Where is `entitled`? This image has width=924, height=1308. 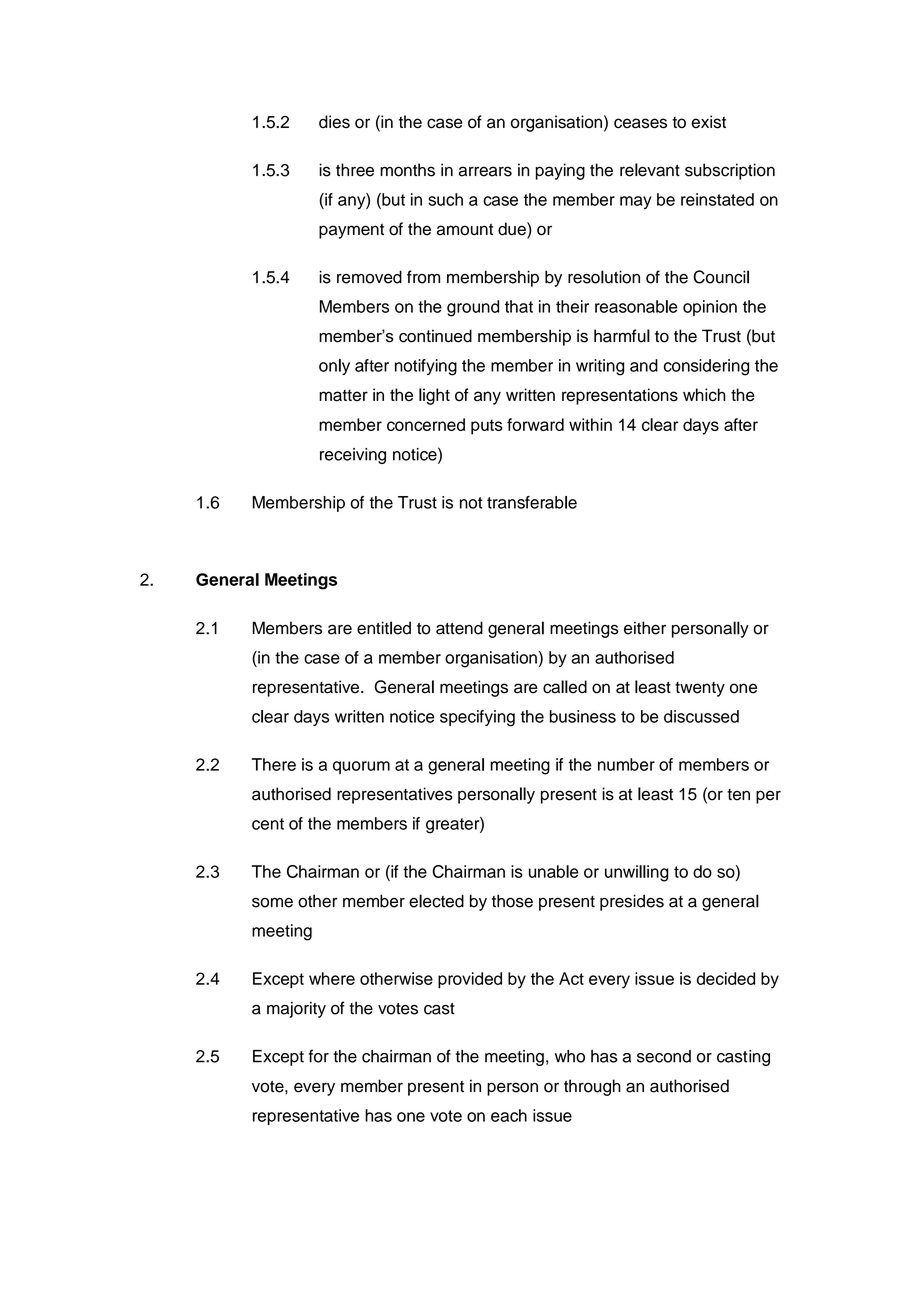
entitled is located at coordinates (384, 628).
